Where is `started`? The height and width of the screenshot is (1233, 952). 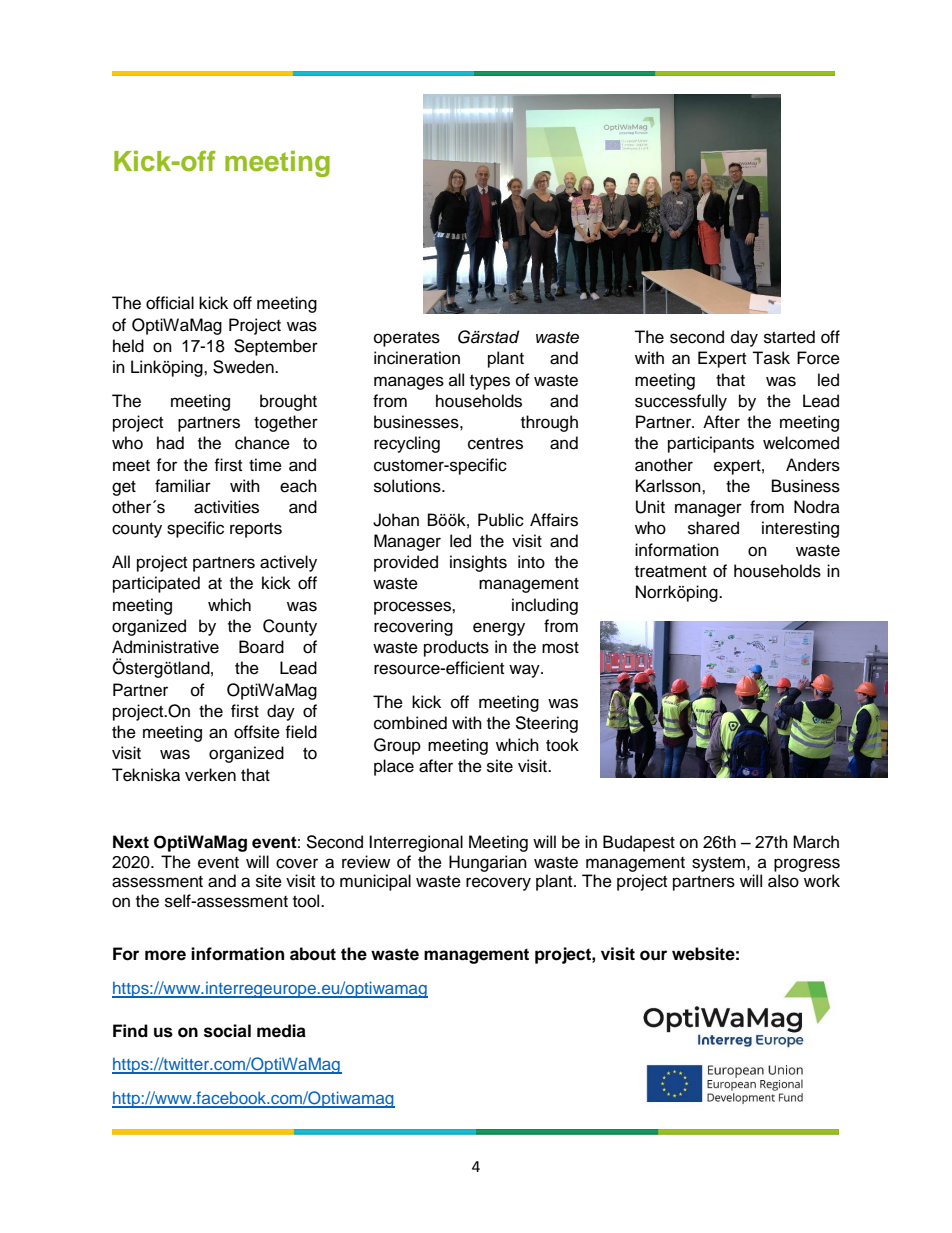 started is located at coordinates (789, 337).
